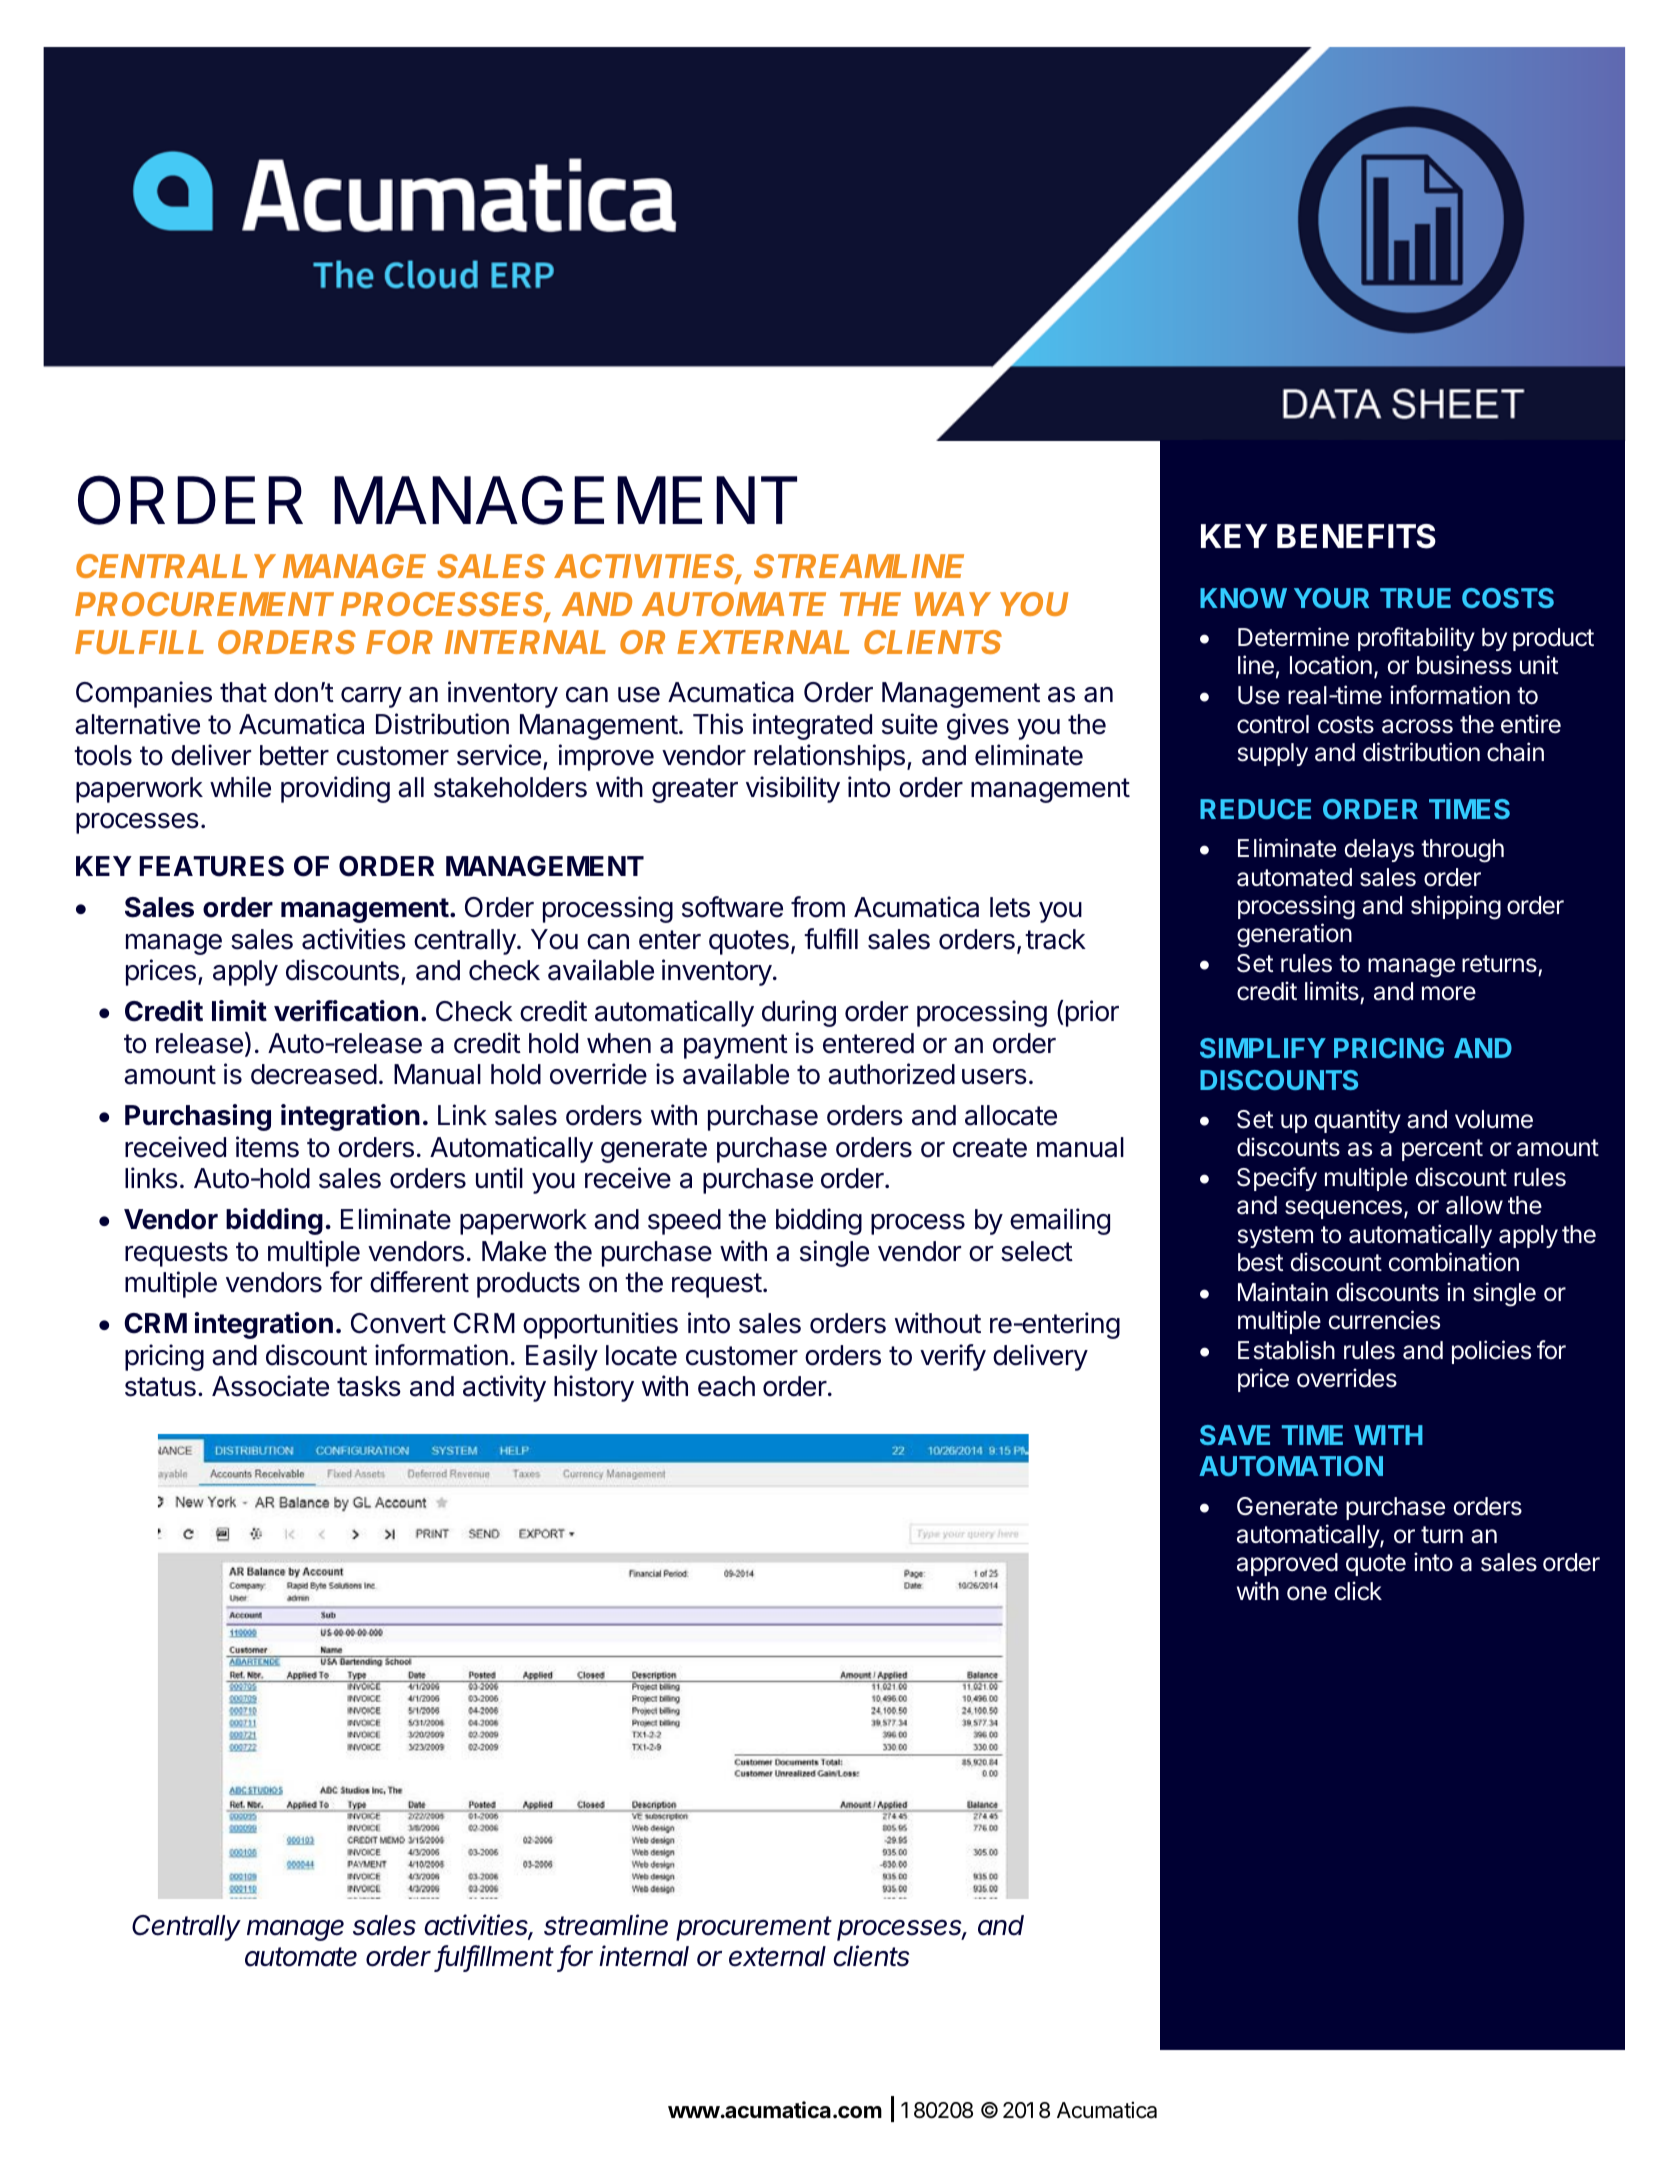 This image has height=2162, width=1670. What do you see at coordinates (1384, 1320) in the image?
I see `currencies` at bounding box center [1384, 1320].
